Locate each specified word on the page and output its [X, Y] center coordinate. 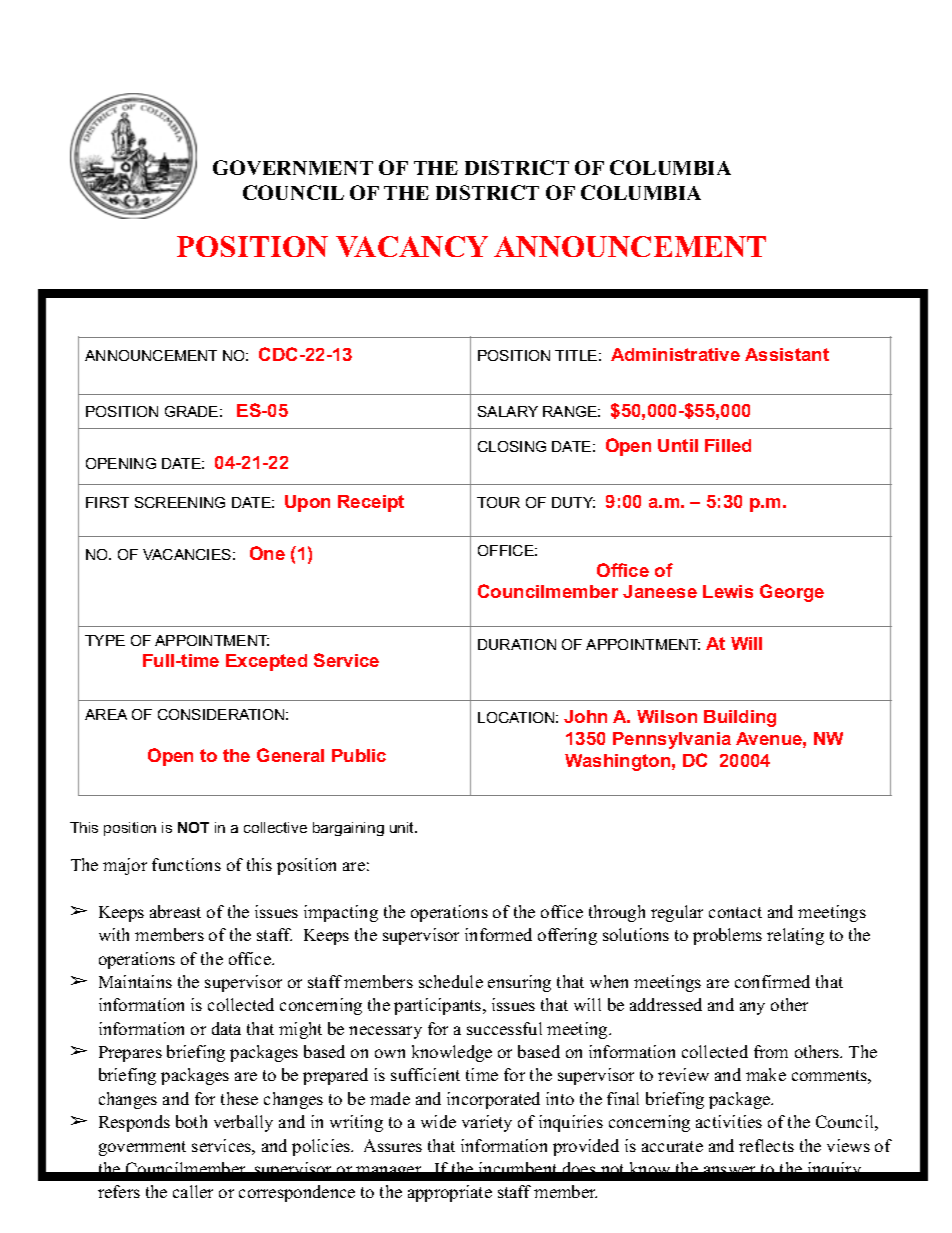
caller [193, 1191]
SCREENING [180, 502]
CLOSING [512, 446]
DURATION [517, 644]
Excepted [266, 662]
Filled [728, 445]
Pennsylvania [672, 740]
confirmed [772, 981]
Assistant [787, 354]
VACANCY [412, 246]
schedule [451, 981]
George [792, 593]
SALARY [508, 411]
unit [403, 827]
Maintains [135, 981]
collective [275, 827]
